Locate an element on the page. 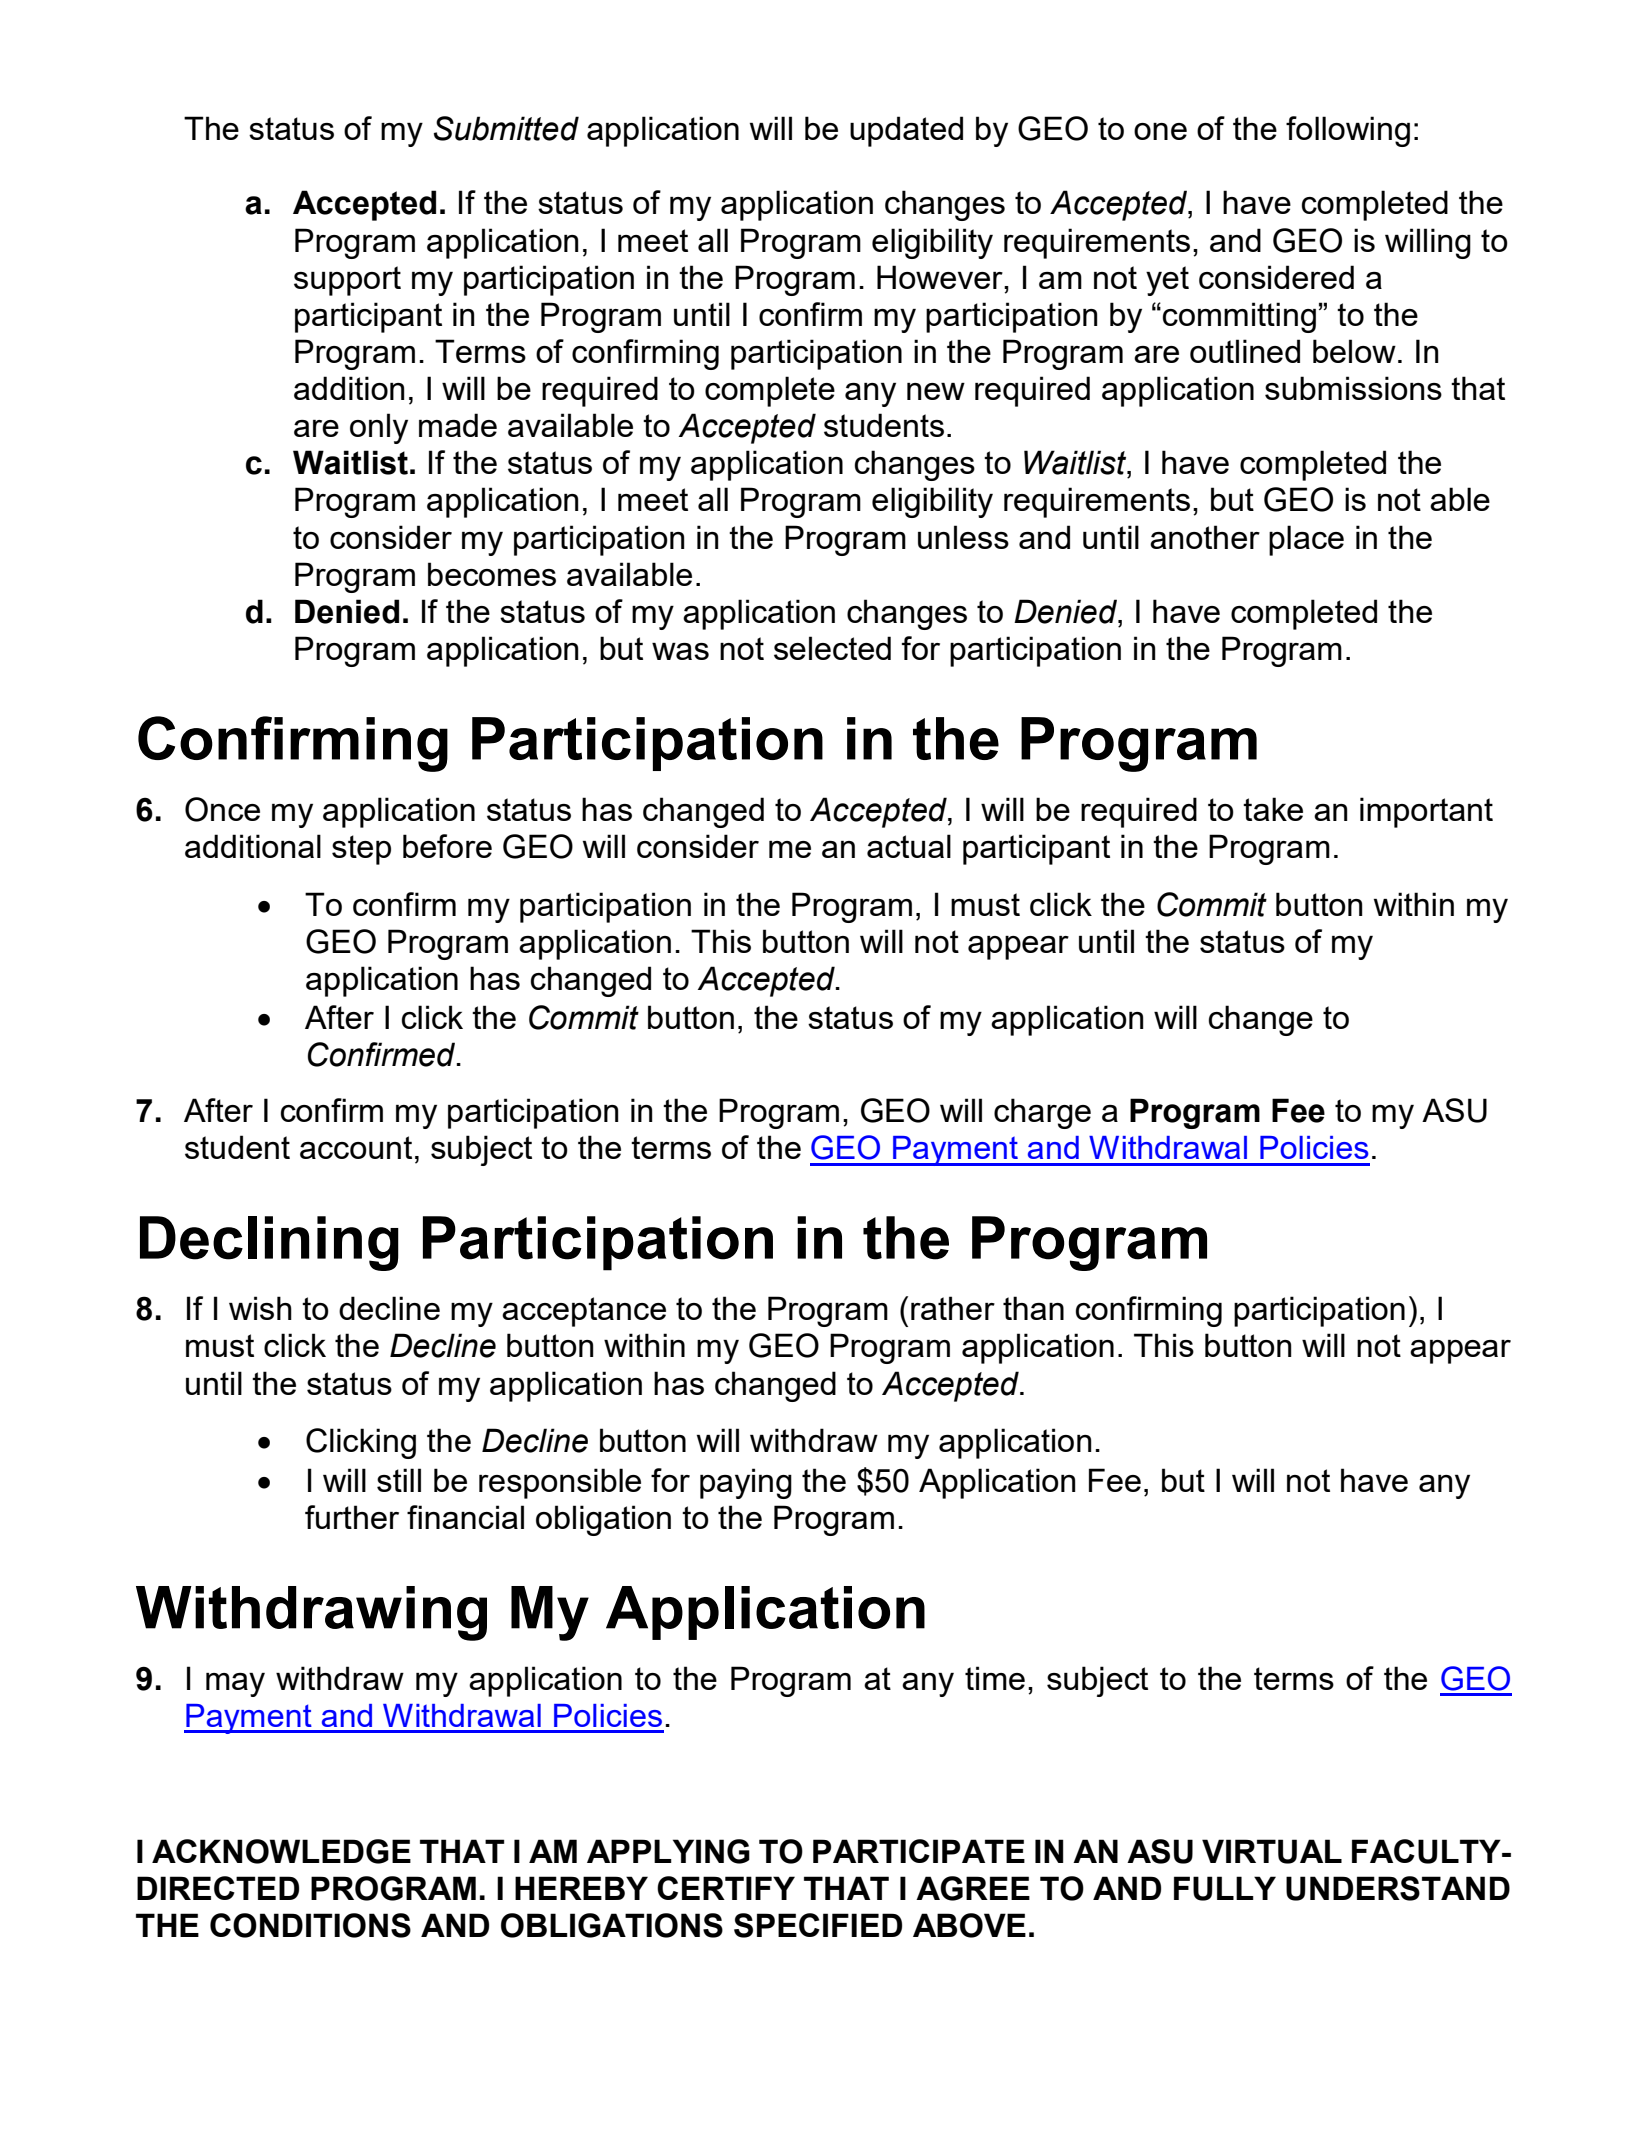 This document has height=2131, width=1647. step is located at coordinates (361, 850).
